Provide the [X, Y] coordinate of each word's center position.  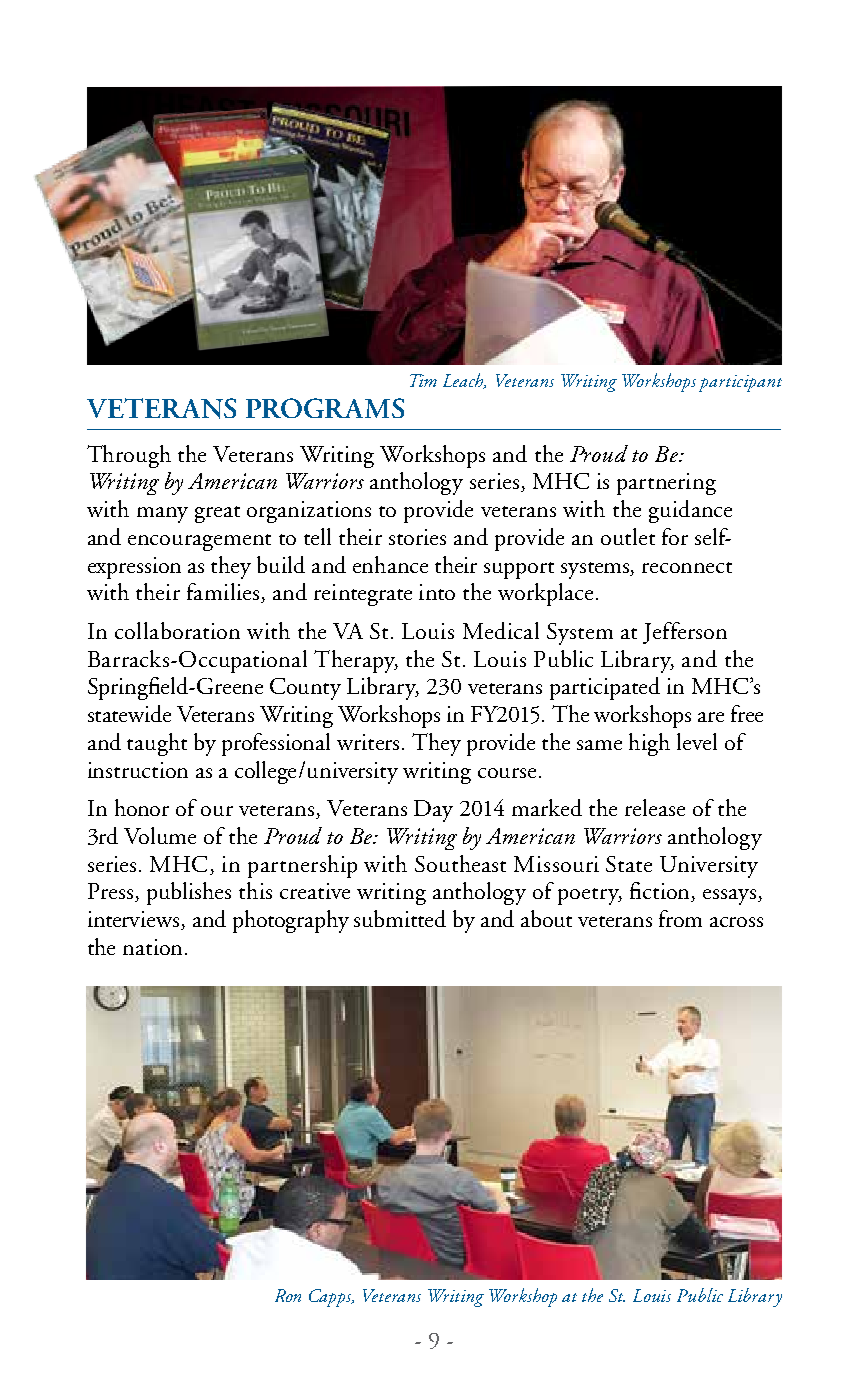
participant [740, 383]
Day [433, 811]
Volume [160, 835]
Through [129, 456]
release [655, 807]
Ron [288, 1295]
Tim [423, 380]
